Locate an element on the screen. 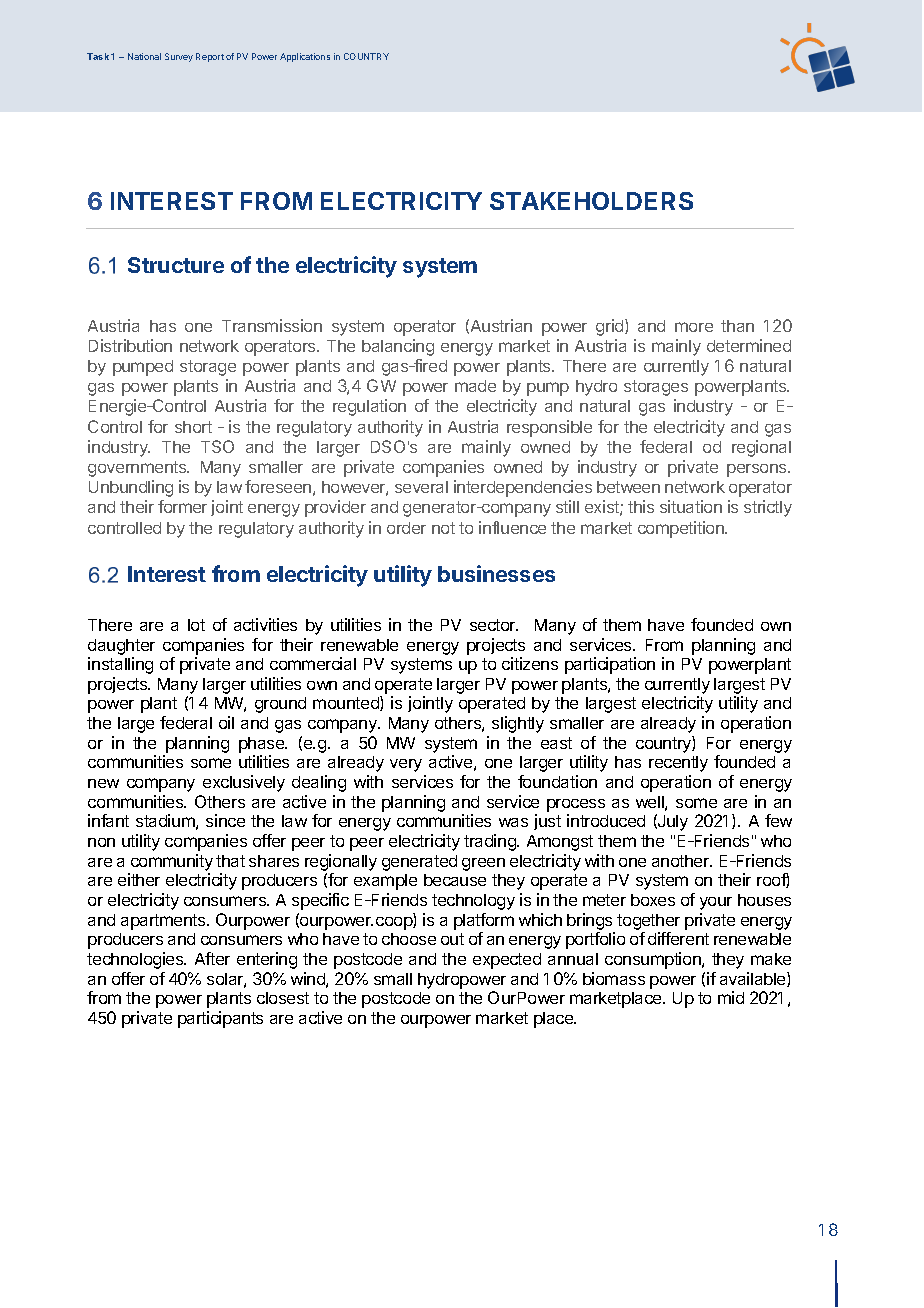  mounted is located at coordinates (347, 703).
